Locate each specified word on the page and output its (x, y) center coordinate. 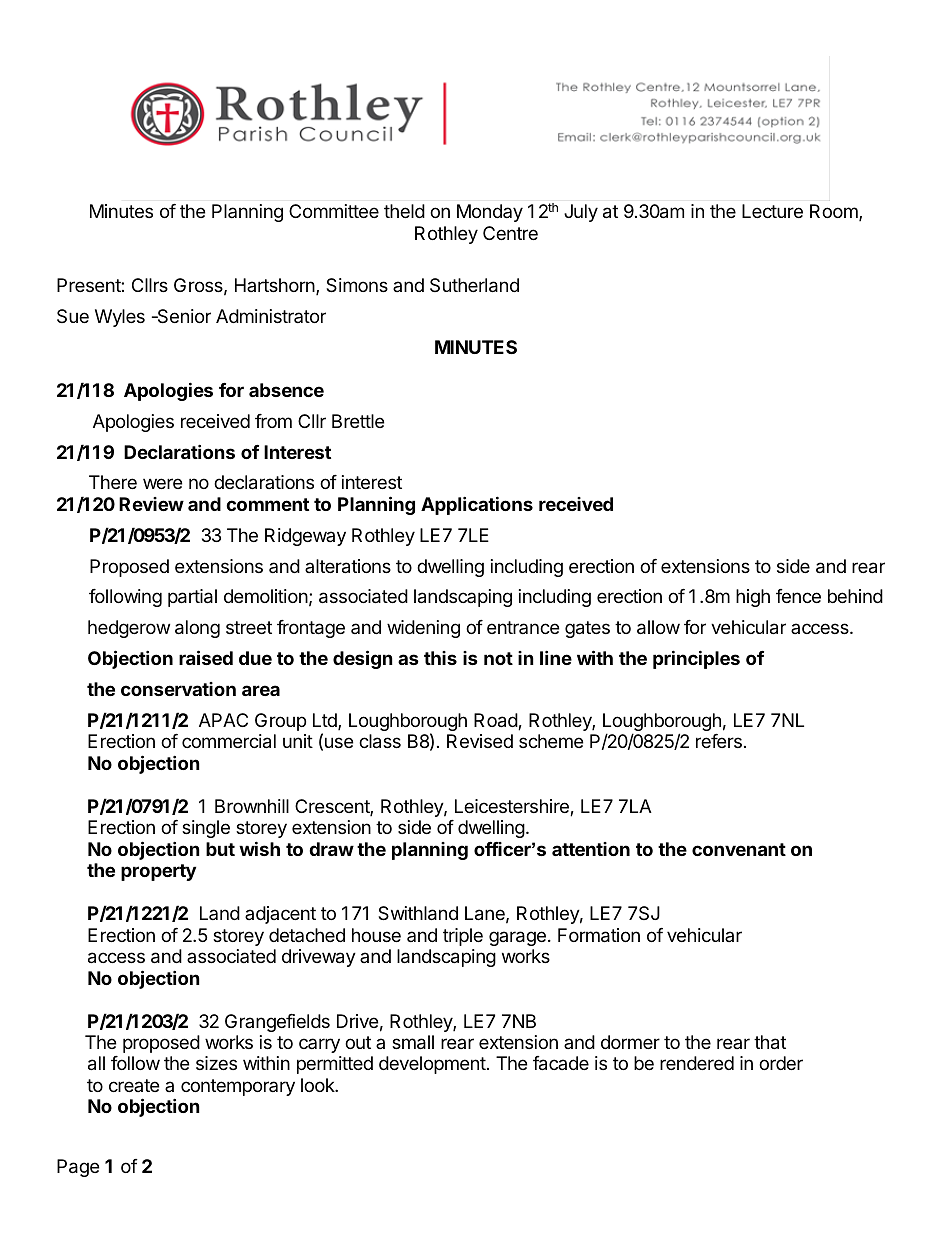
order (781, 1063)
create (134, 1085)
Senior (183, 316)
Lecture (772, 211)
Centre (510, 233)
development (432, 1065)
